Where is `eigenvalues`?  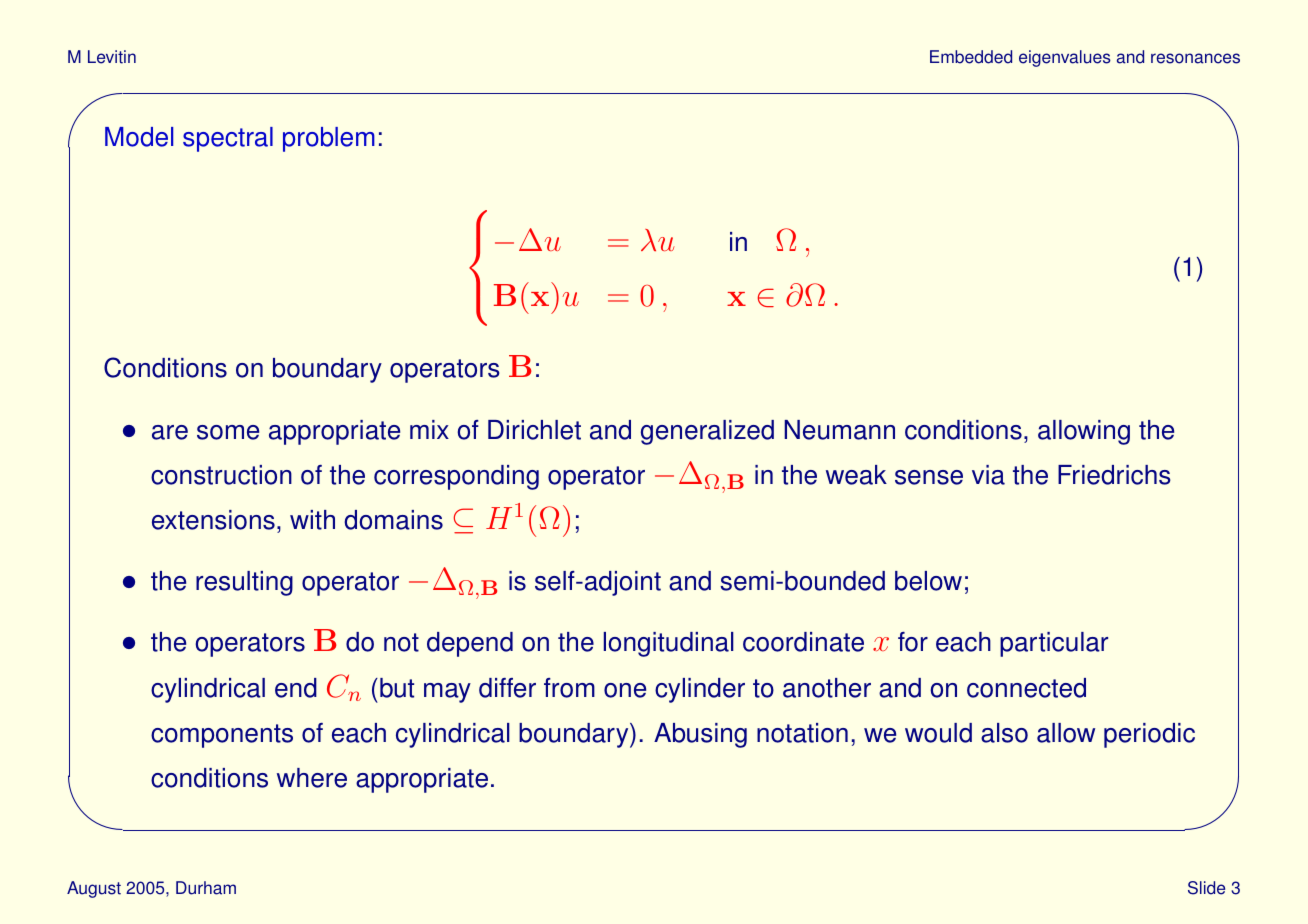 eigenvalues is located at coordinates (1065, 58).
